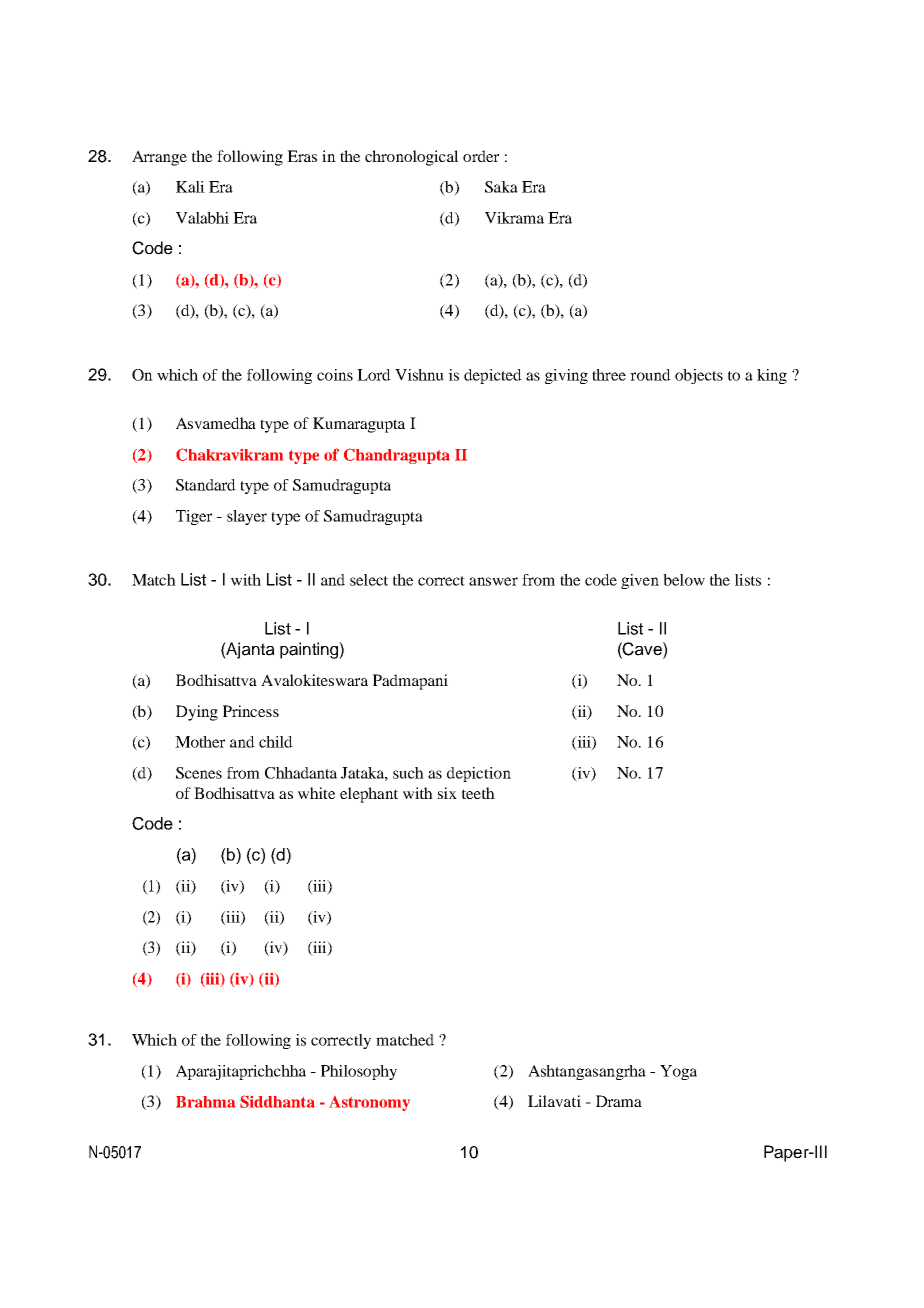 The width and height of the screenshot is (924, 1308). I want to click on below, so click(684, 580).
